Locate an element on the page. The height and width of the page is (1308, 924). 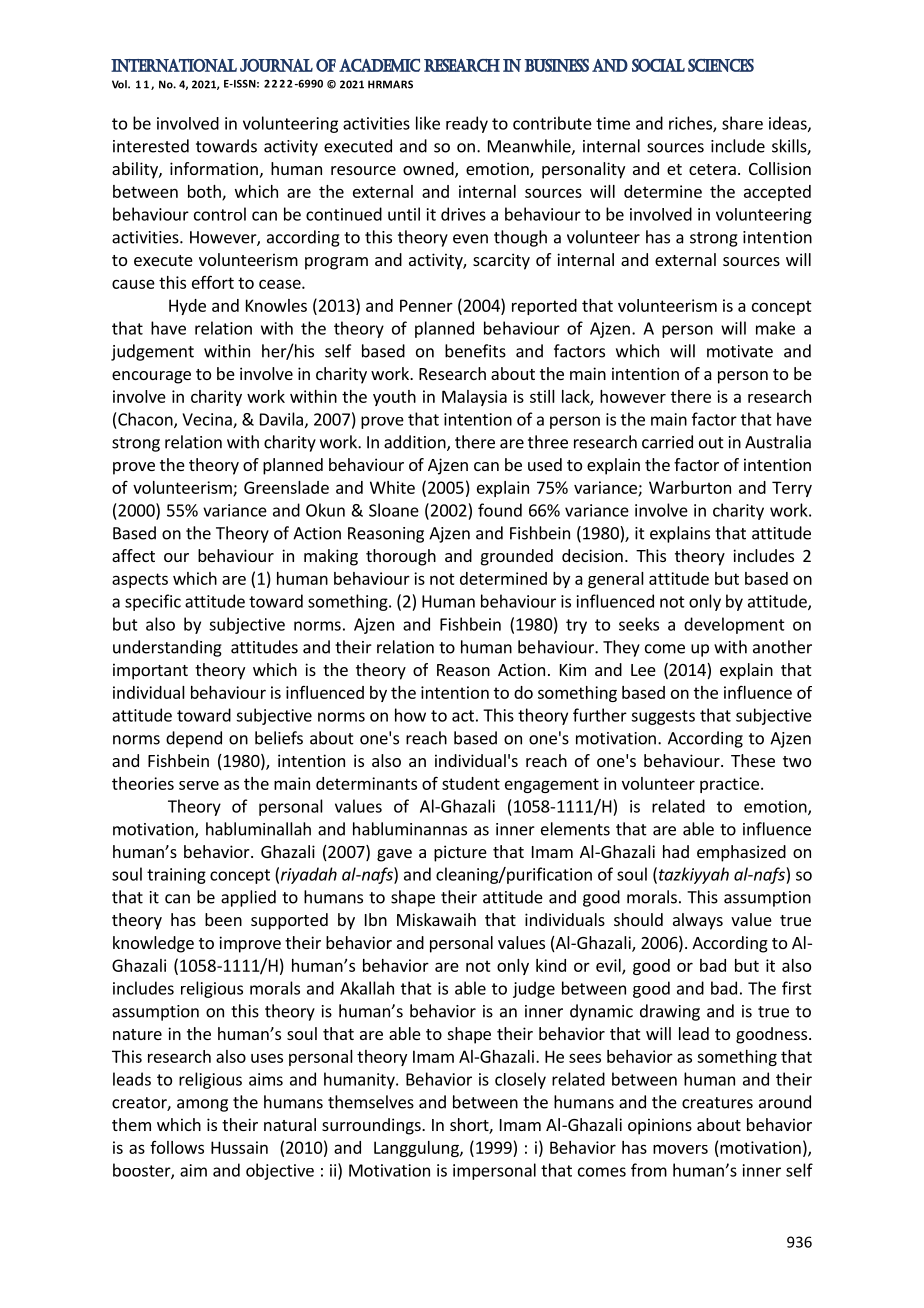
International is located at coordinates (174, 65).
